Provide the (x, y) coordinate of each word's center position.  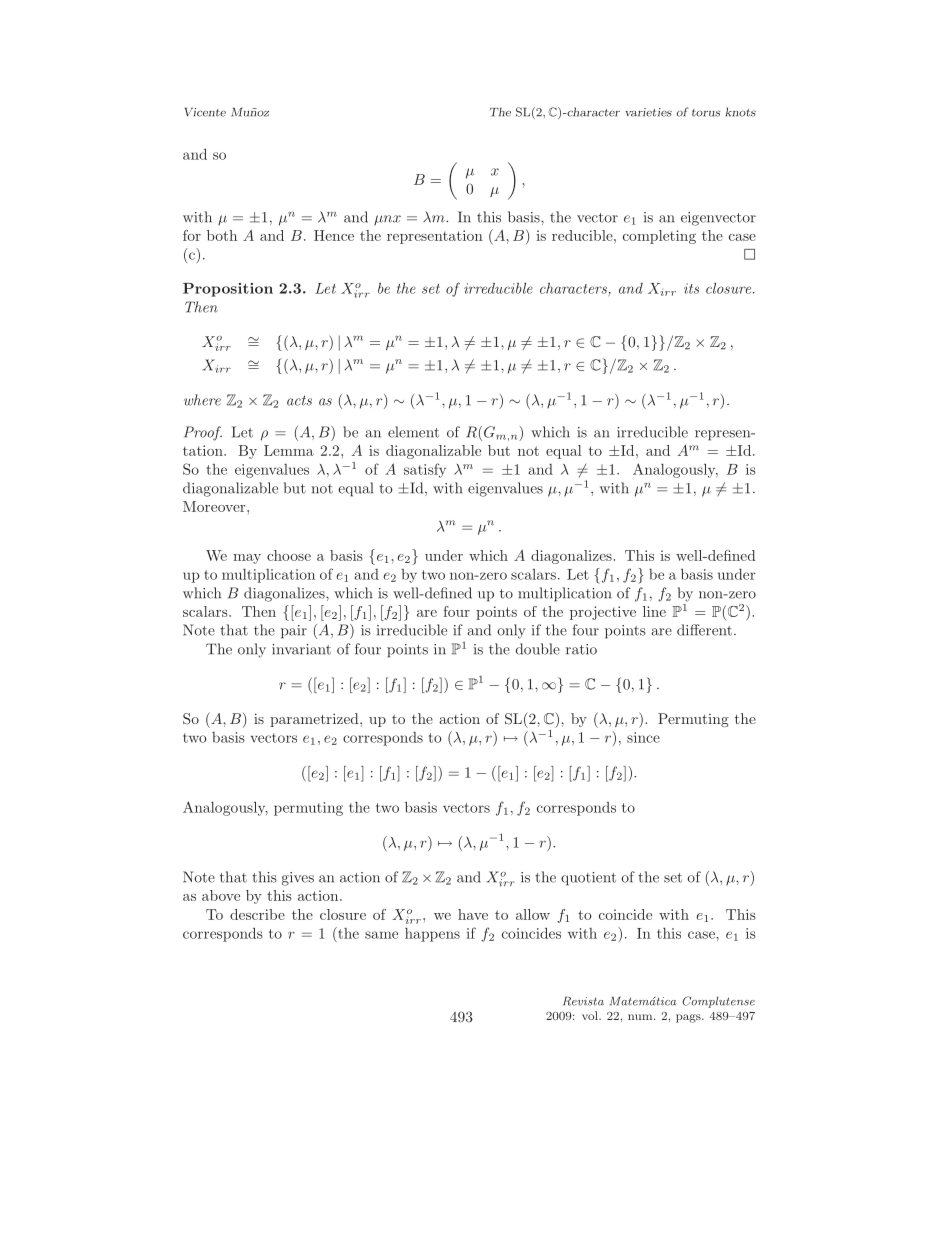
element (413, 432)
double (538, 649)
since (643, 737)
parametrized (315, 720)
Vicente (205, 112)
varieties (648, 112)
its (691, 288)
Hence (334, 235)
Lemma (289, 450)
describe (257, 914)
